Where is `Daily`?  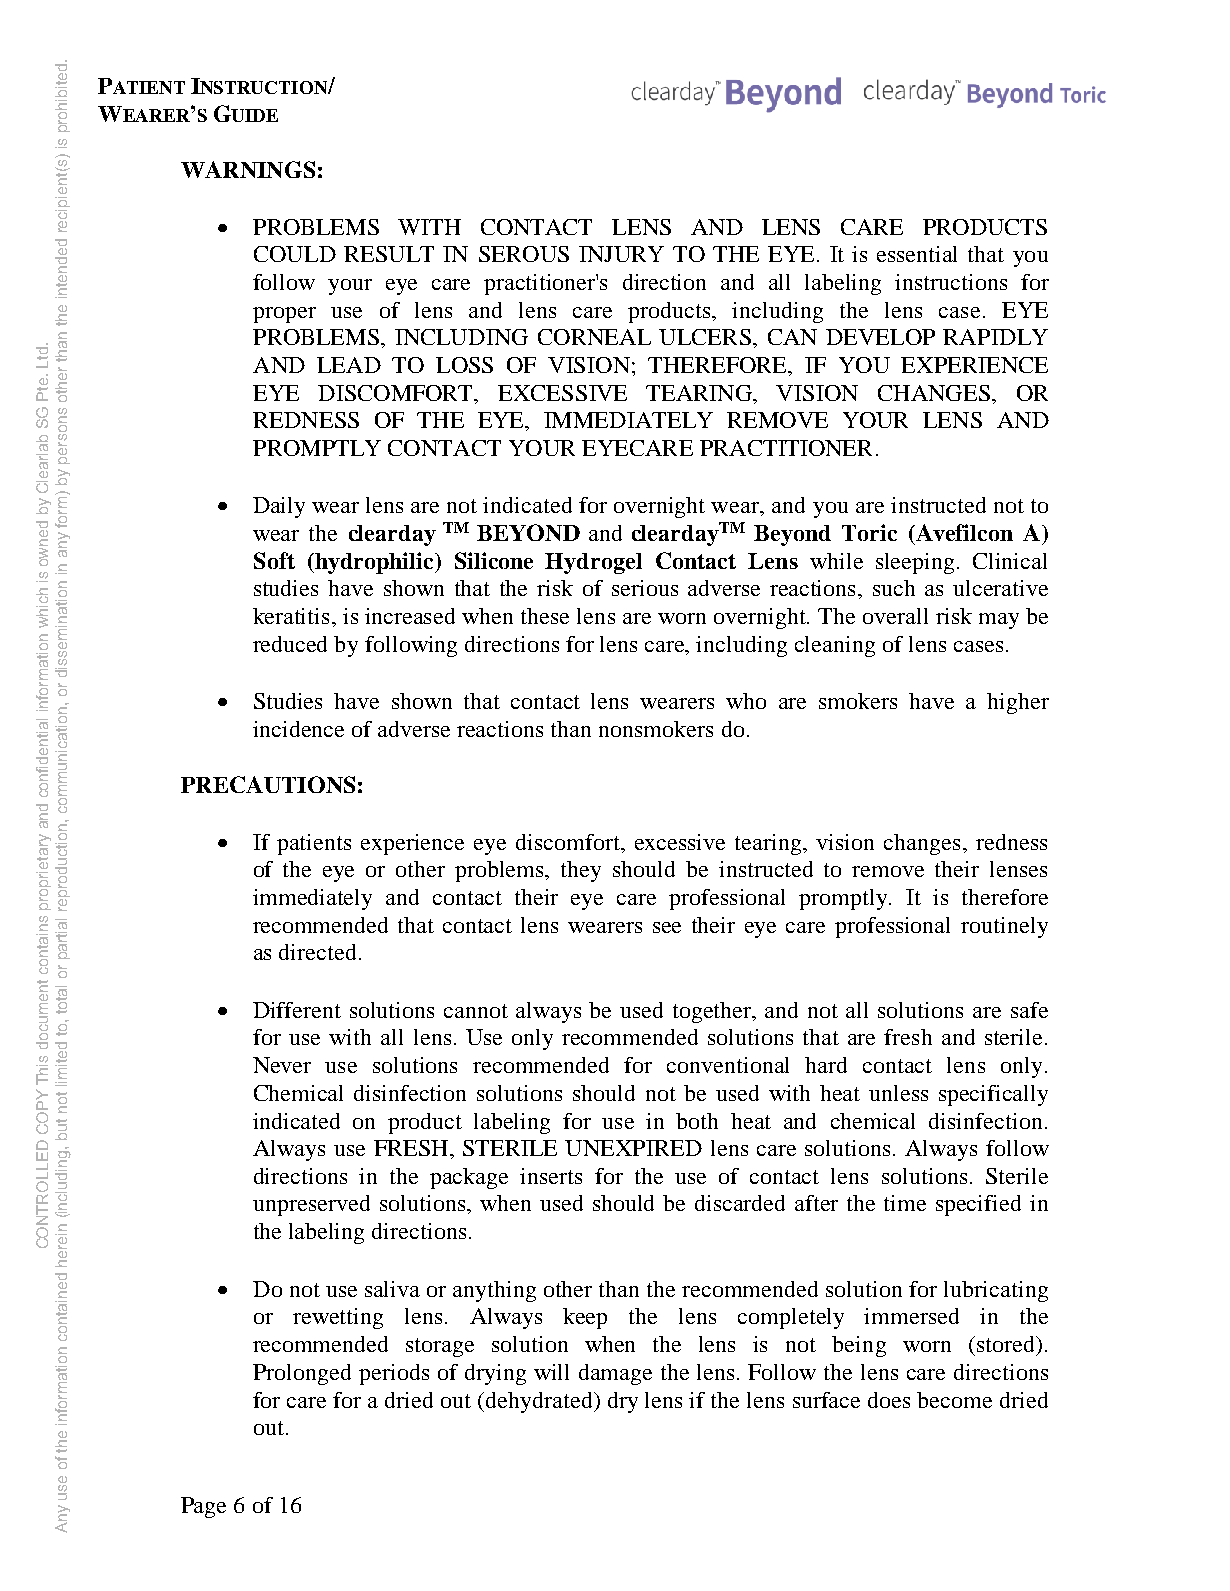
Daily is located at coordinates (279, 507).
